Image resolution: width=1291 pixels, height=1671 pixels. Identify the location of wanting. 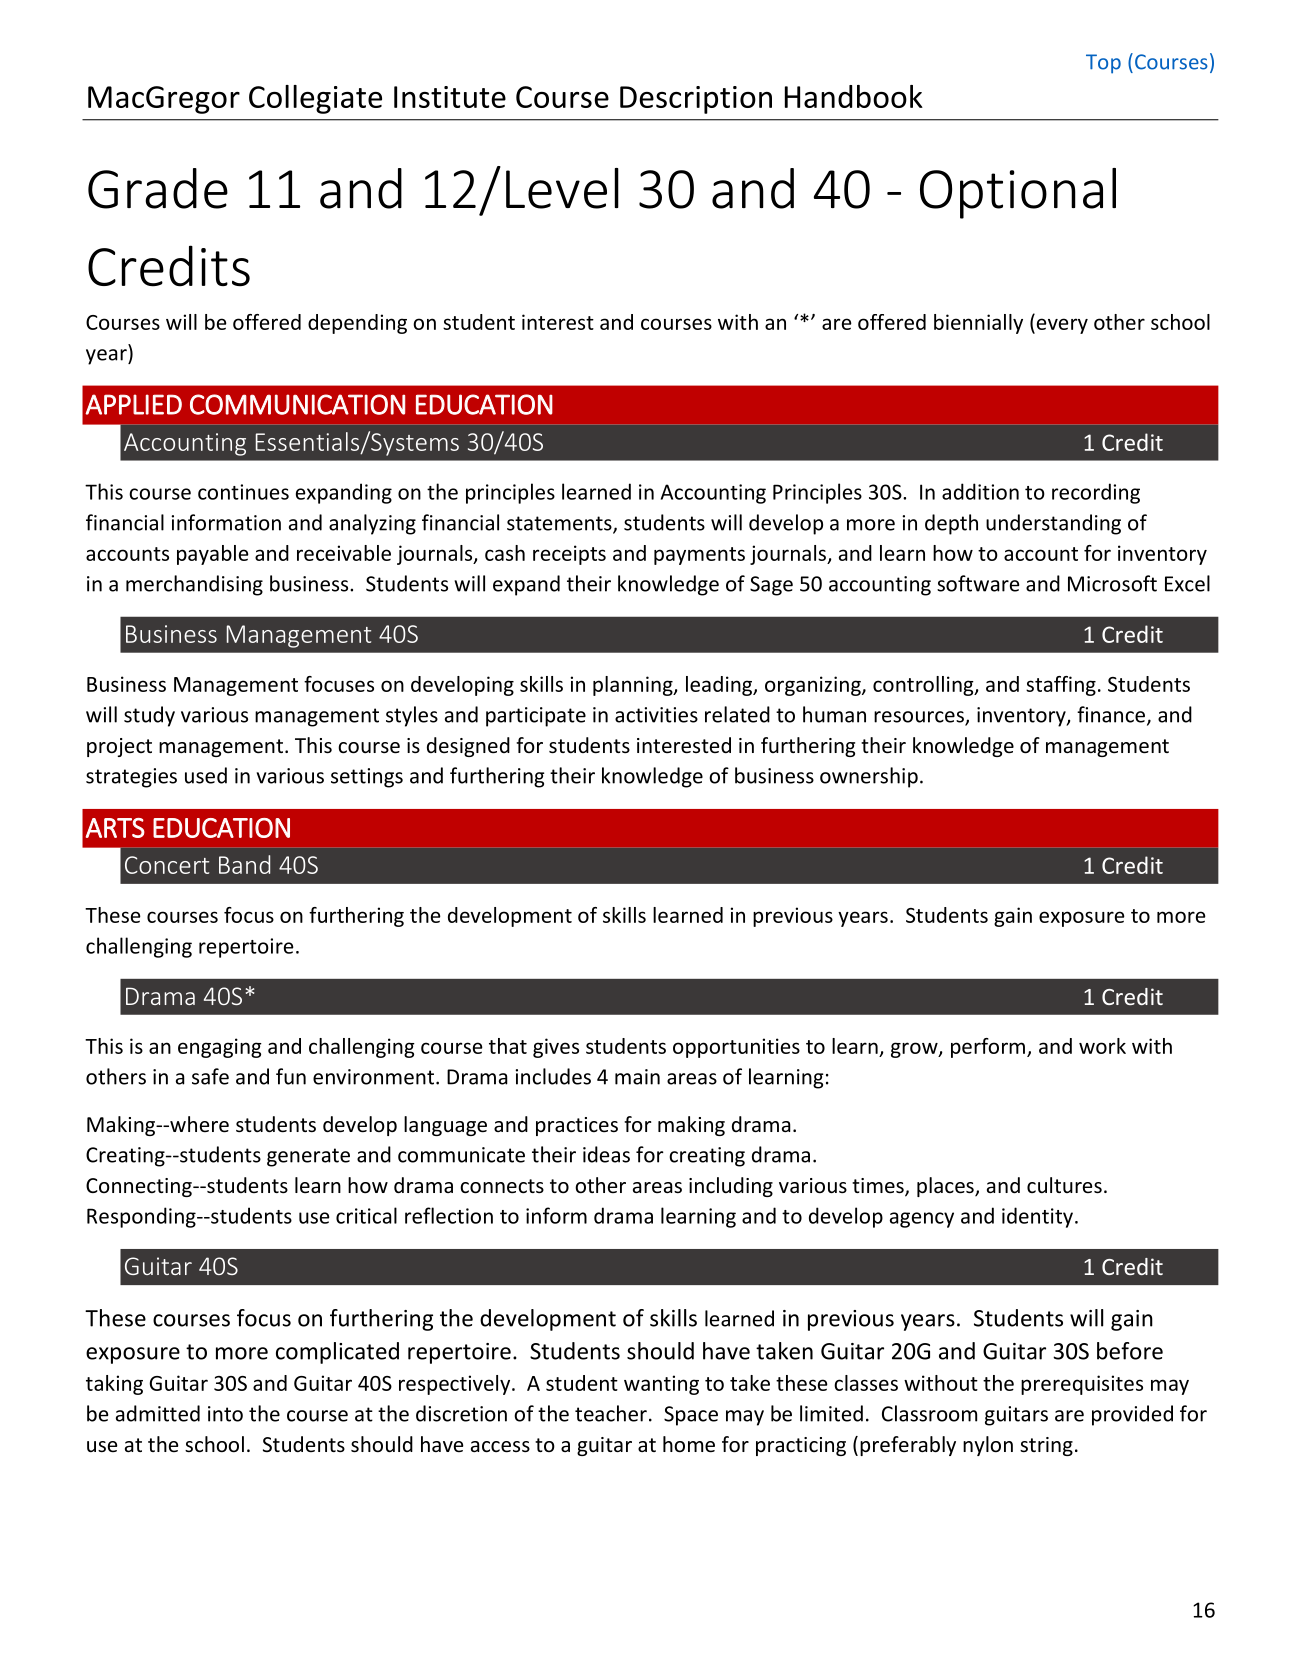
(661, 1385).
